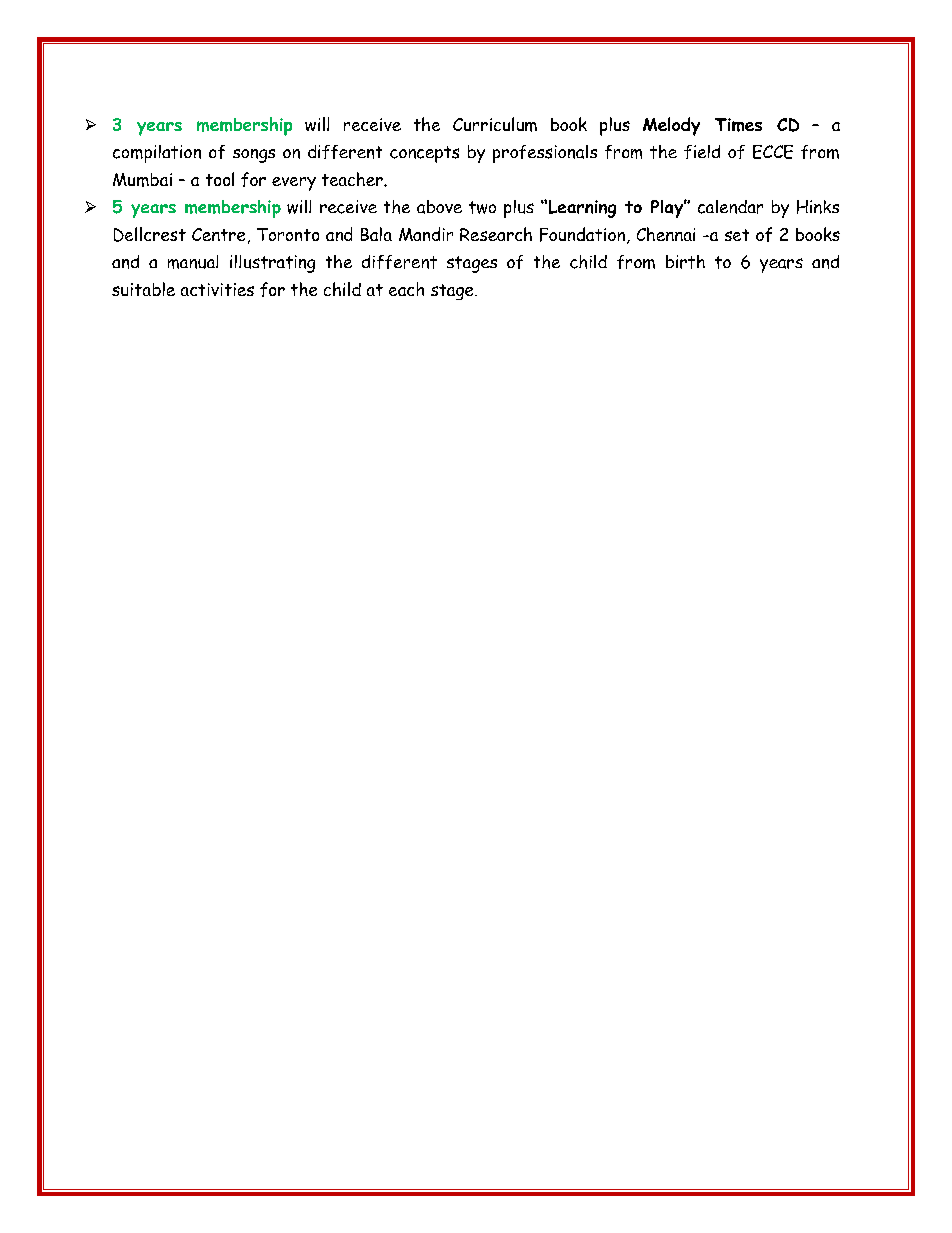 This page has height=1233, width=952. I want to click on activities, so click(217, 289).
